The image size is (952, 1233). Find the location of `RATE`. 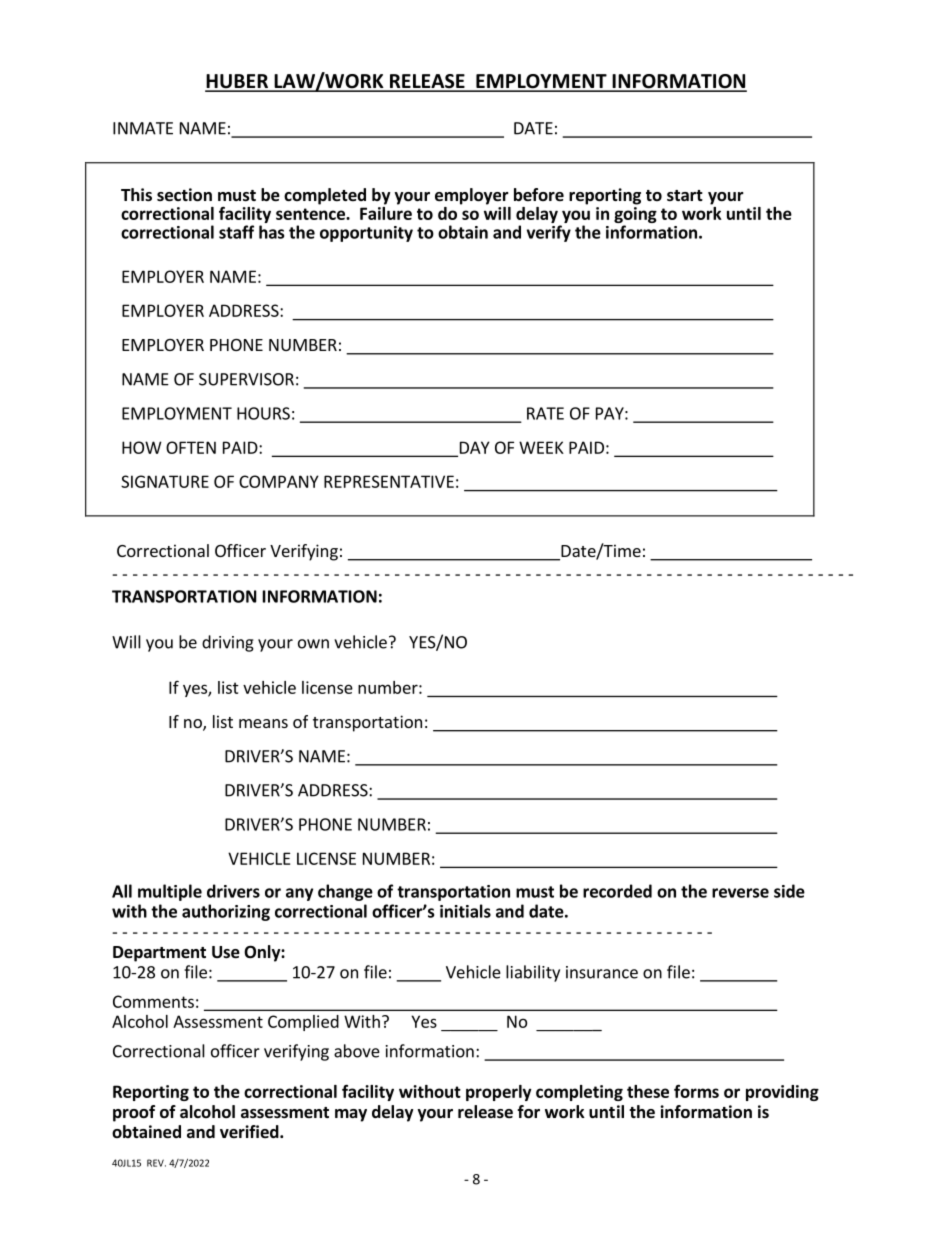

RATE is located at coordinates (545, 413).
